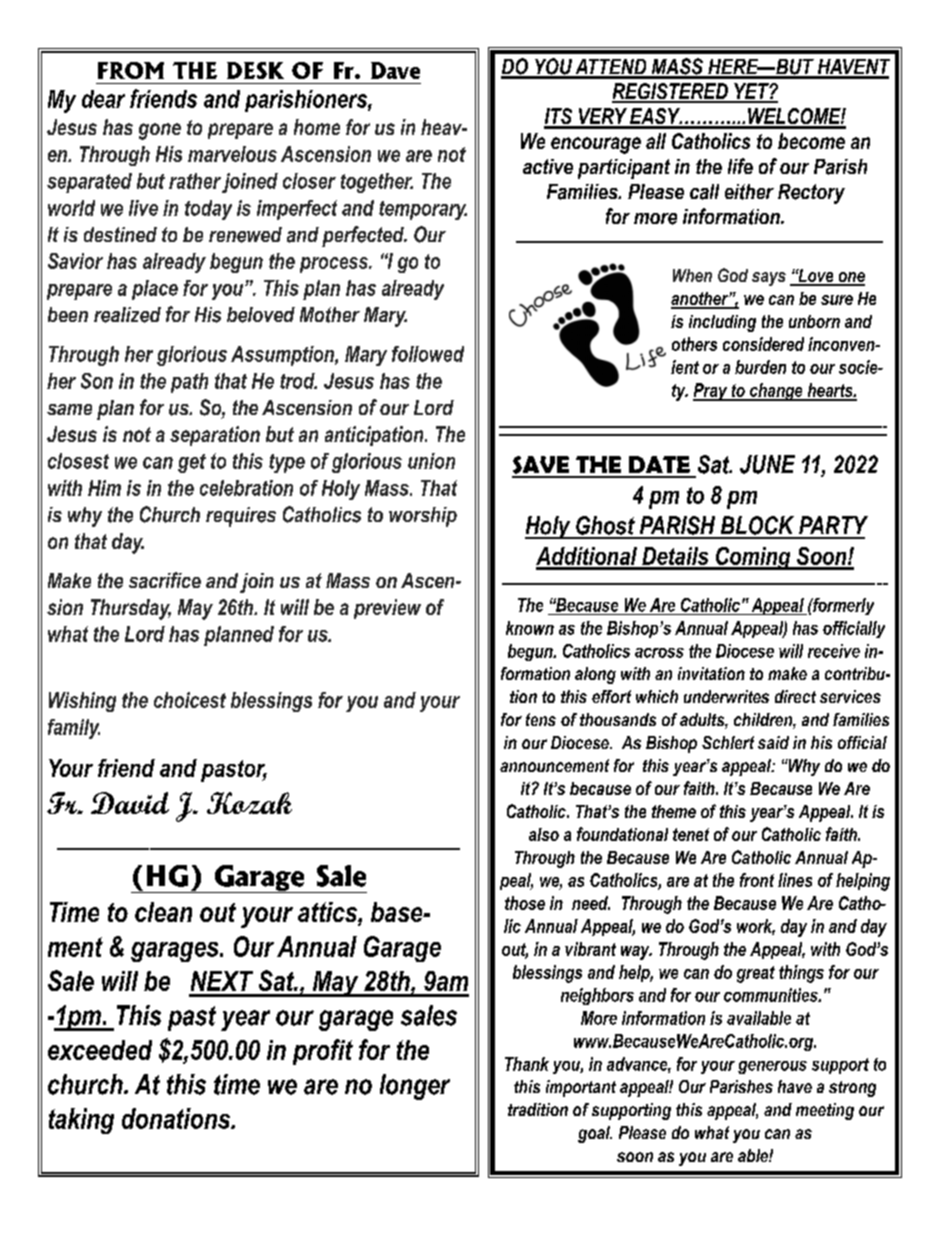 This image has width=952, height=1233. What do you see at coordinates (811, 141) in the image?
I see `become` at bounding box center [811, 141].
